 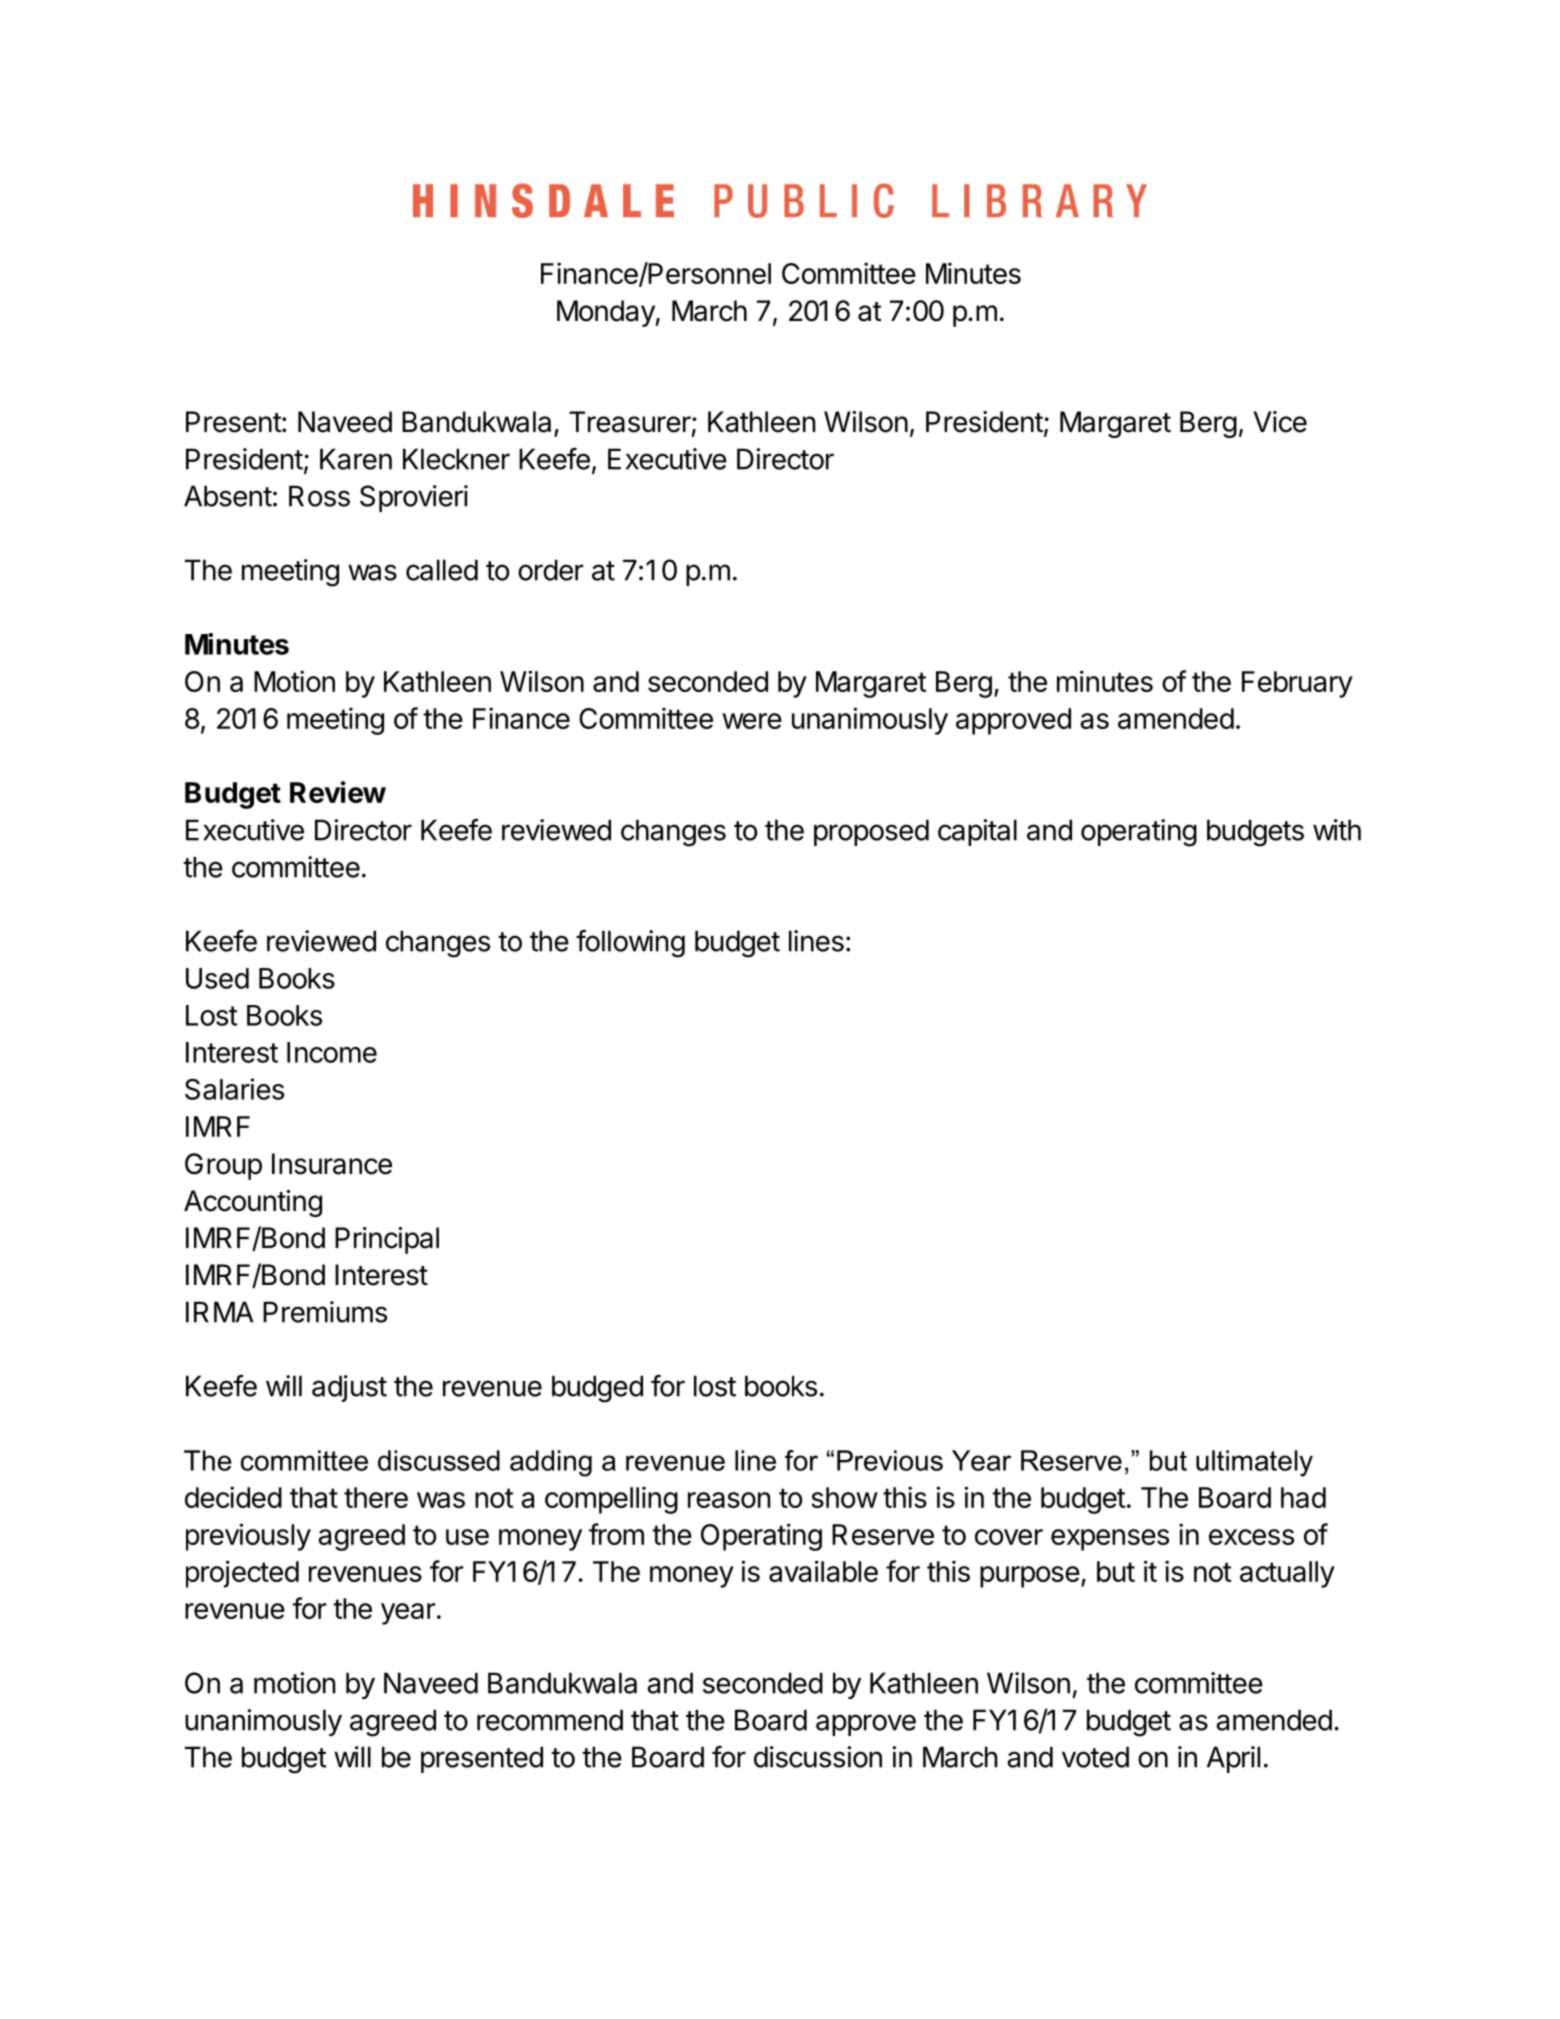 What do you see at coordinates (871, 832) in the document?
I see `proposed` at bounding box center [871, 832].
